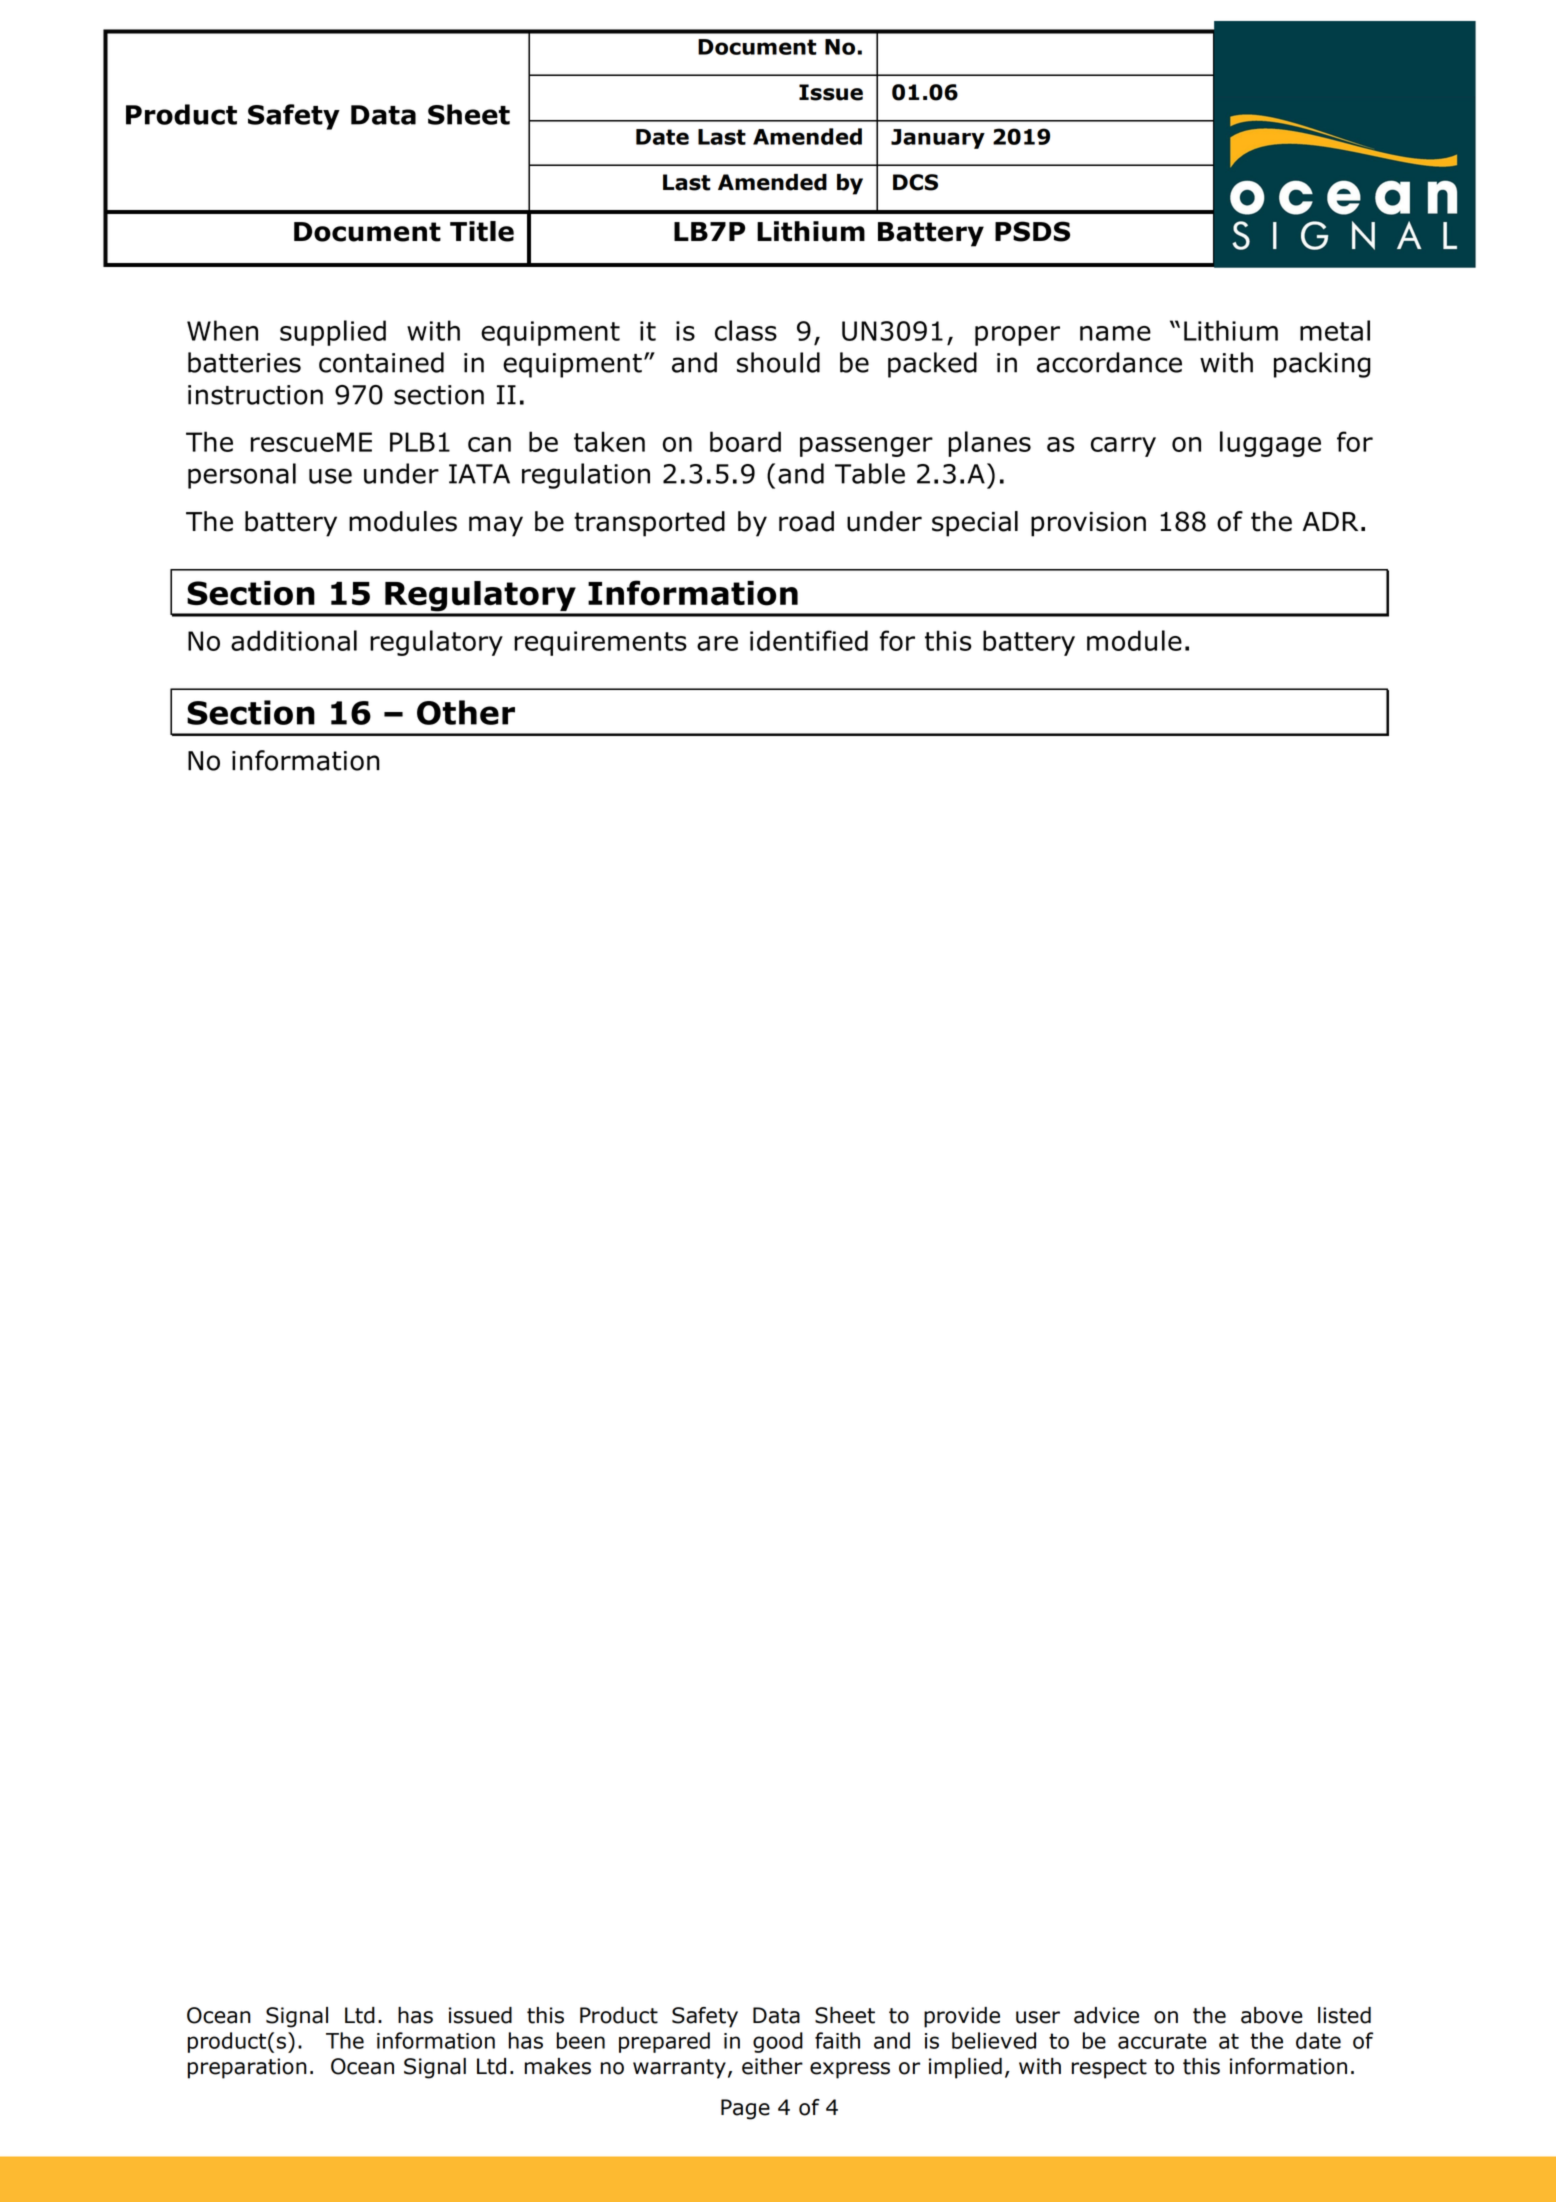 The width and height of the screenshot is (1556, 2202). What do you see at coordinates (1088, 524) in the screenshot?
I see `provision` at bounding box center [1088, 524].
